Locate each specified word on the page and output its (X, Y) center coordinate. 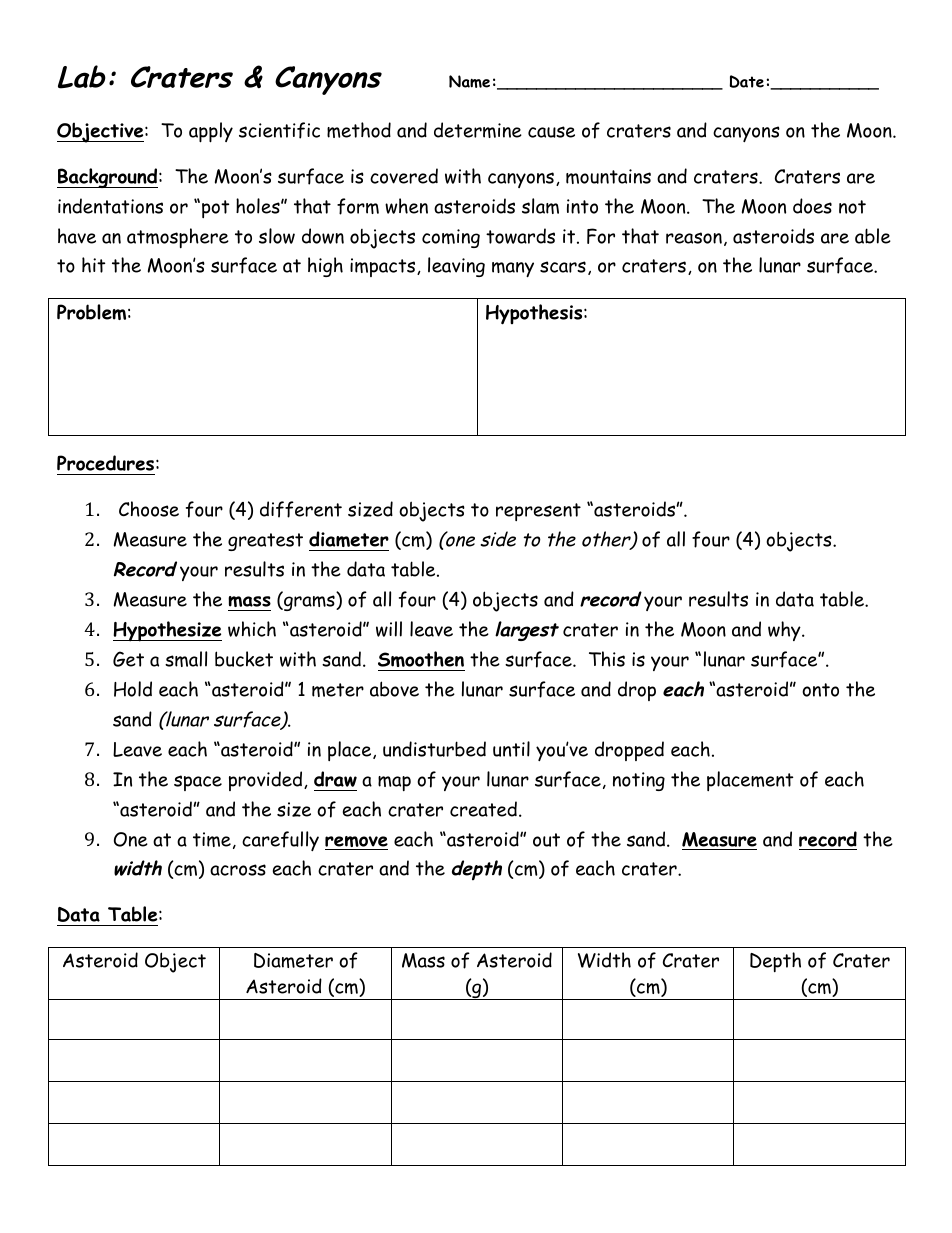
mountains (608, 176)
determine (478, 130)
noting (639, 781)
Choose (149, 509)
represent (538, 512)
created (483, 809)
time (212, 839)
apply (211, 132)
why (785, 631)
